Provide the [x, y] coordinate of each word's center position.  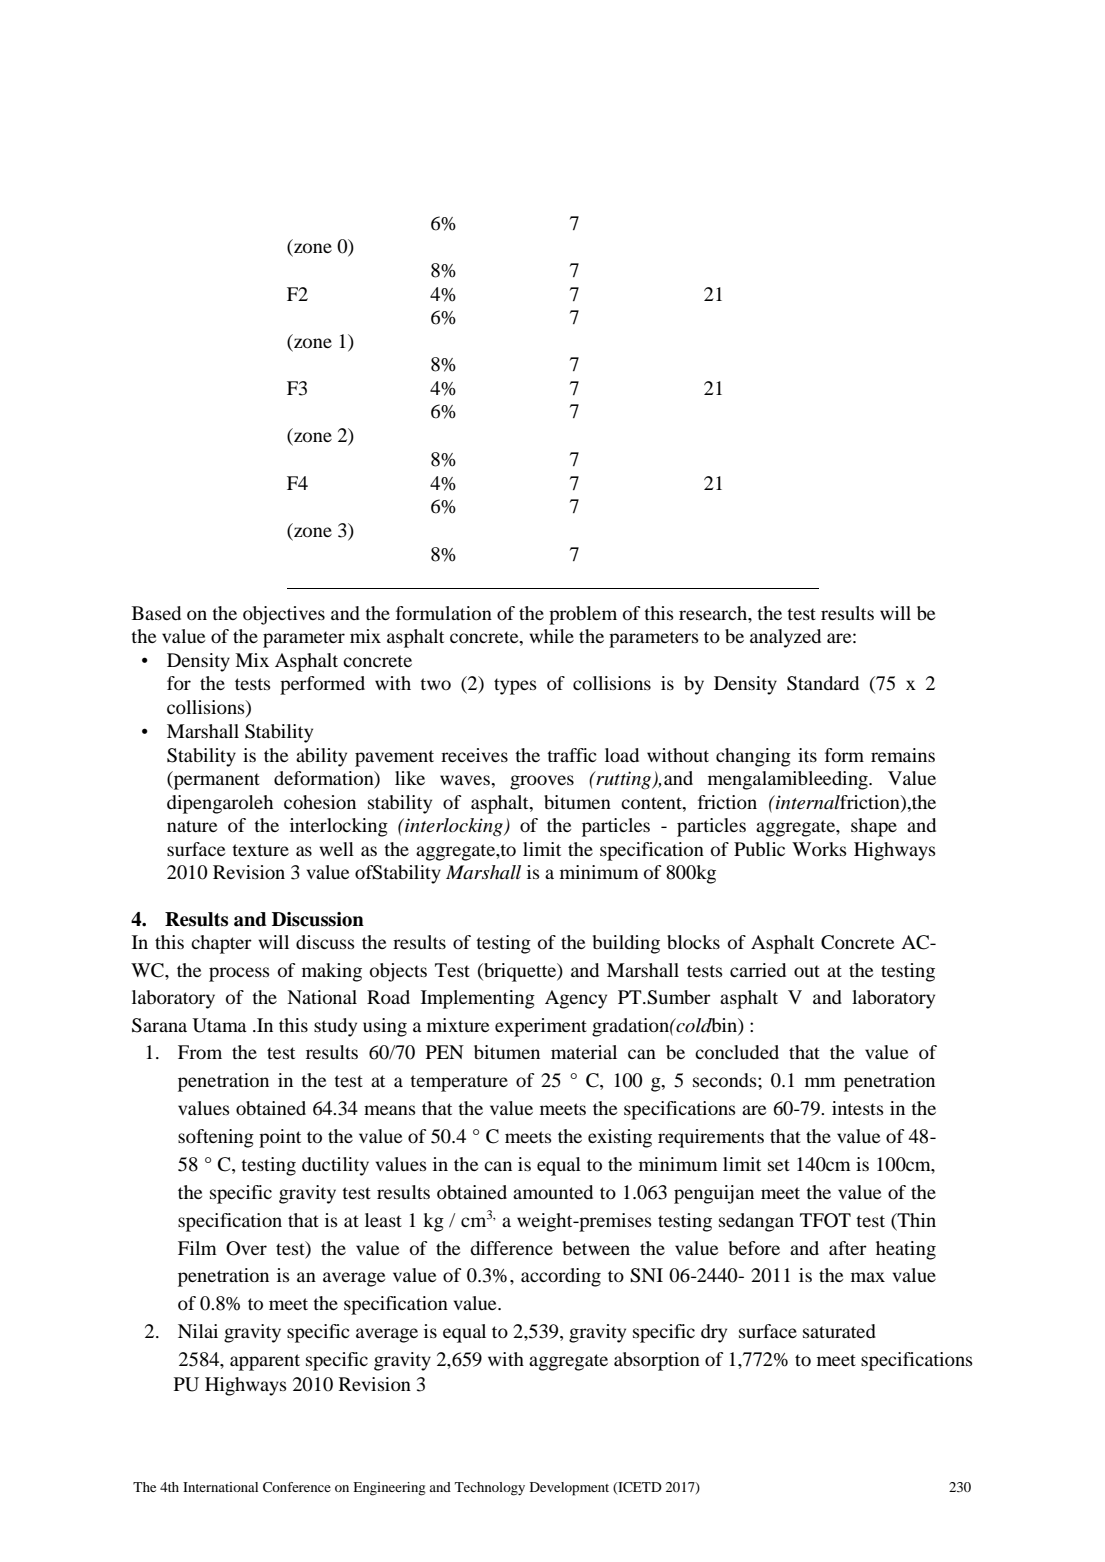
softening [216, 1138]
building [626, 944]
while [551, 636]
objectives [284, 615]
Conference [297, 1487]
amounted [553, 1192]
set [779, 1165]
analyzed [785, 638]
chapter [221, 944]
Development [569, 1489]
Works [819, 849]
